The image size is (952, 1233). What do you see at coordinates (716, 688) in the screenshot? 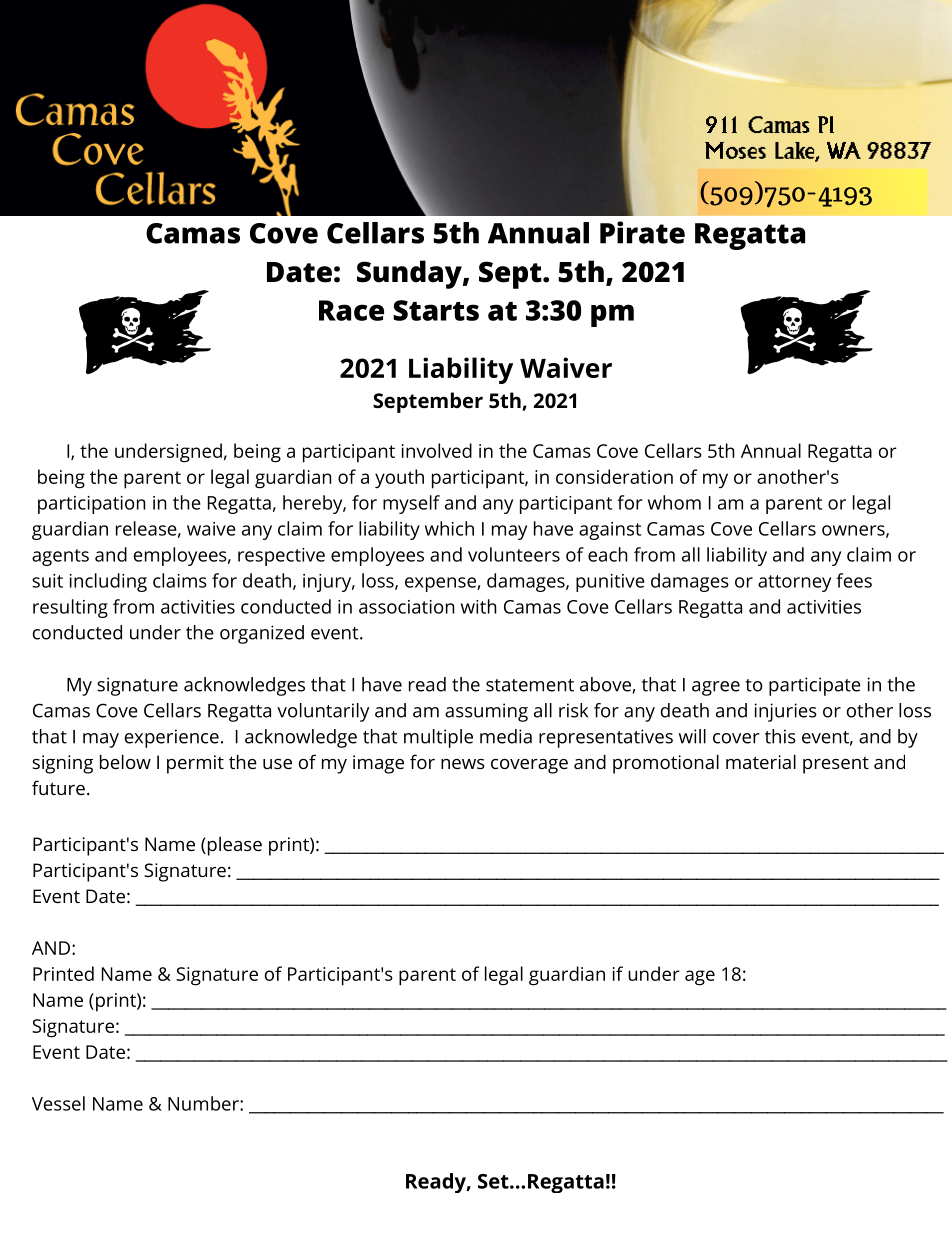
I see `agree` at bounding box center [716, 688].
